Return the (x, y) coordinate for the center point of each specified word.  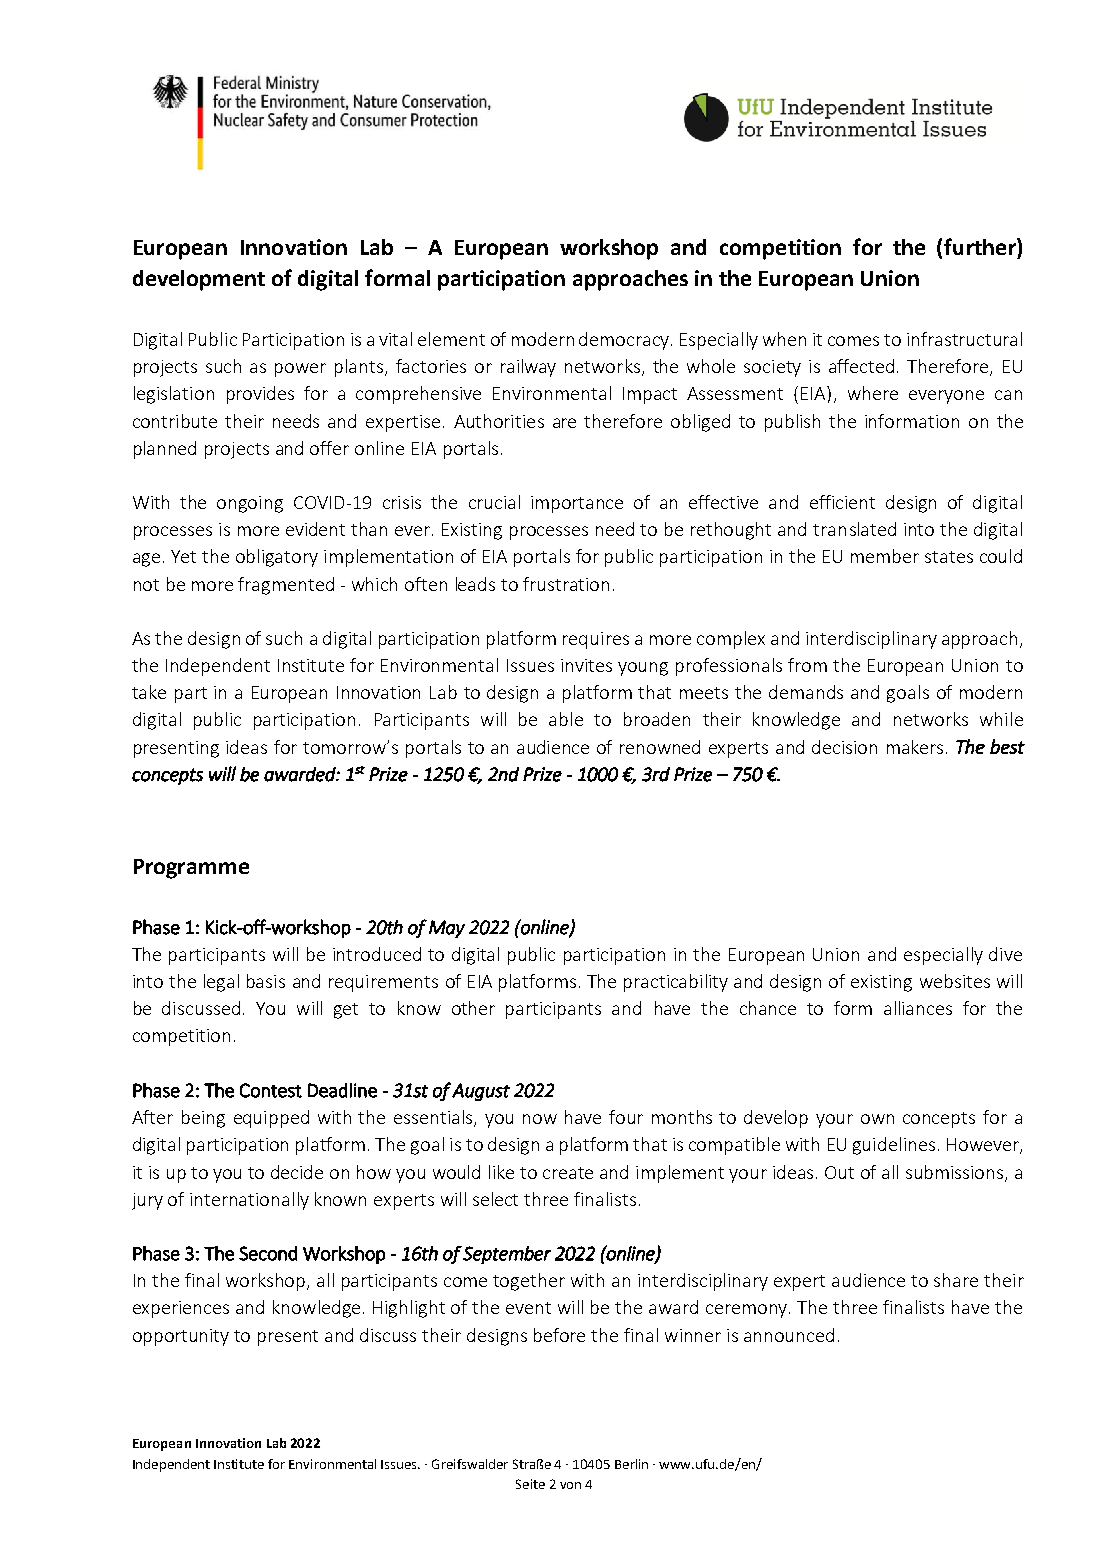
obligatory (277, 558)
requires (596, 640)
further (981, 246)
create (568, 1173)
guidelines (894, 1146)
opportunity (181, 1337)
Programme (191, 869)
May (447, 929)
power (300, 370)
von (570, 1485)
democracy (625, 341)
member (885, 556)
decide (297, 1172)
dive (1005, 954)
